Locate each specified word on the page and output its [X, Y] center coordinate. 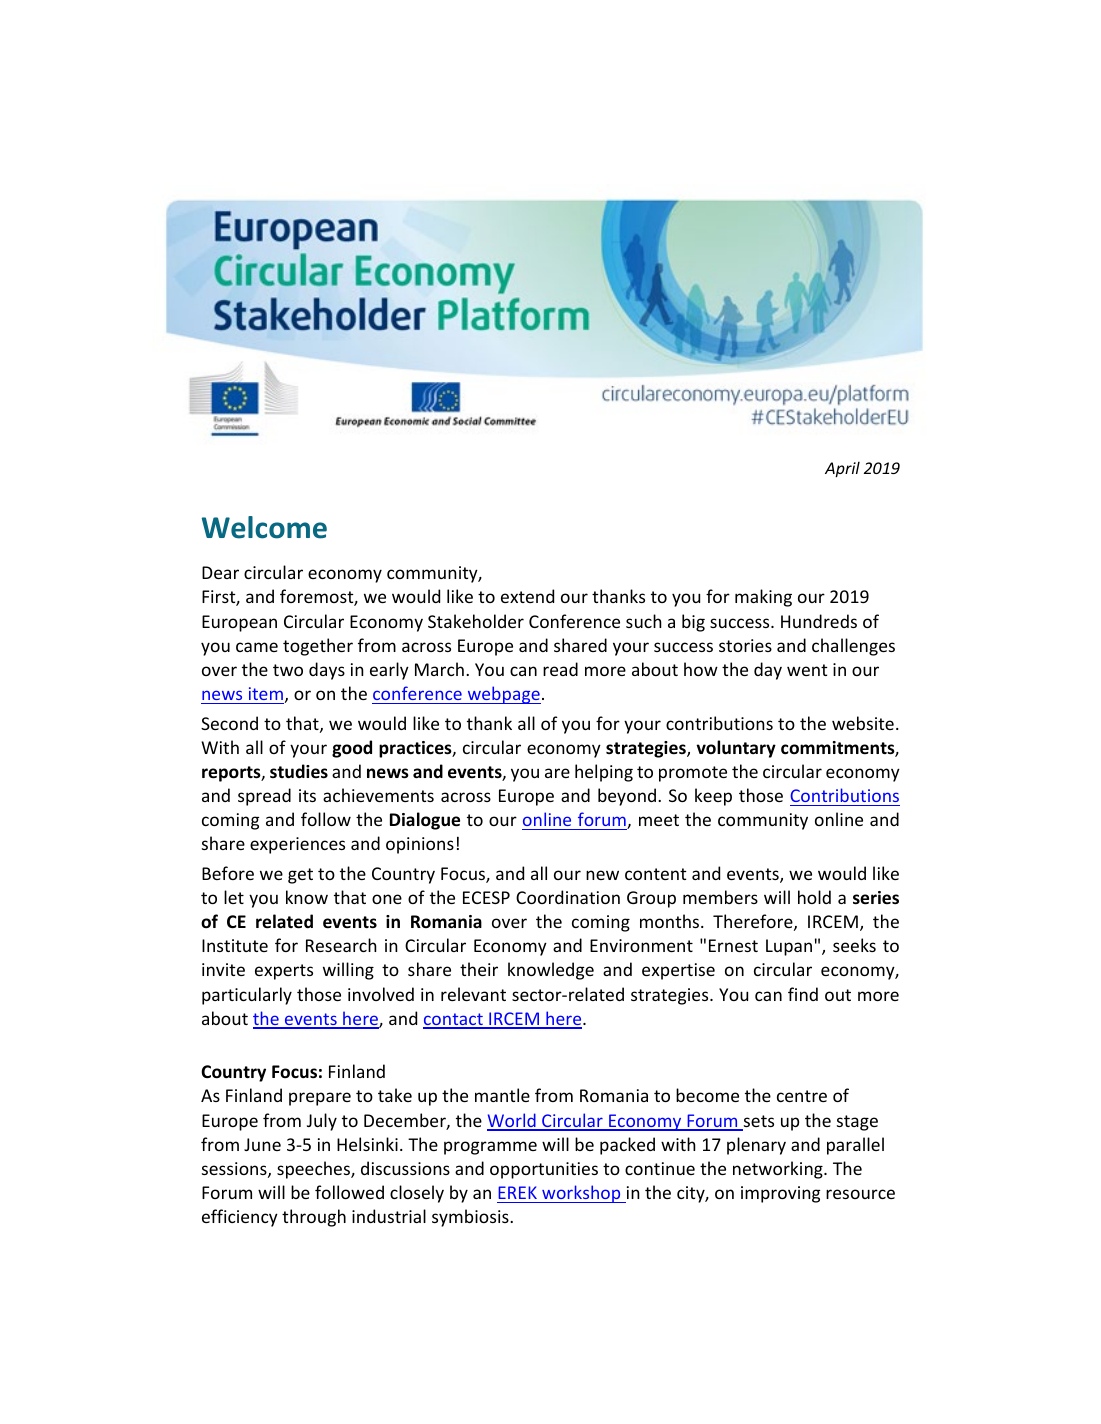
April [842, 469]
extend [527, 596]
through [314, 1218]
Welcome [264, 527]
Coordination [568, 897]
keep [713, 797]
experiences [297, 845]
